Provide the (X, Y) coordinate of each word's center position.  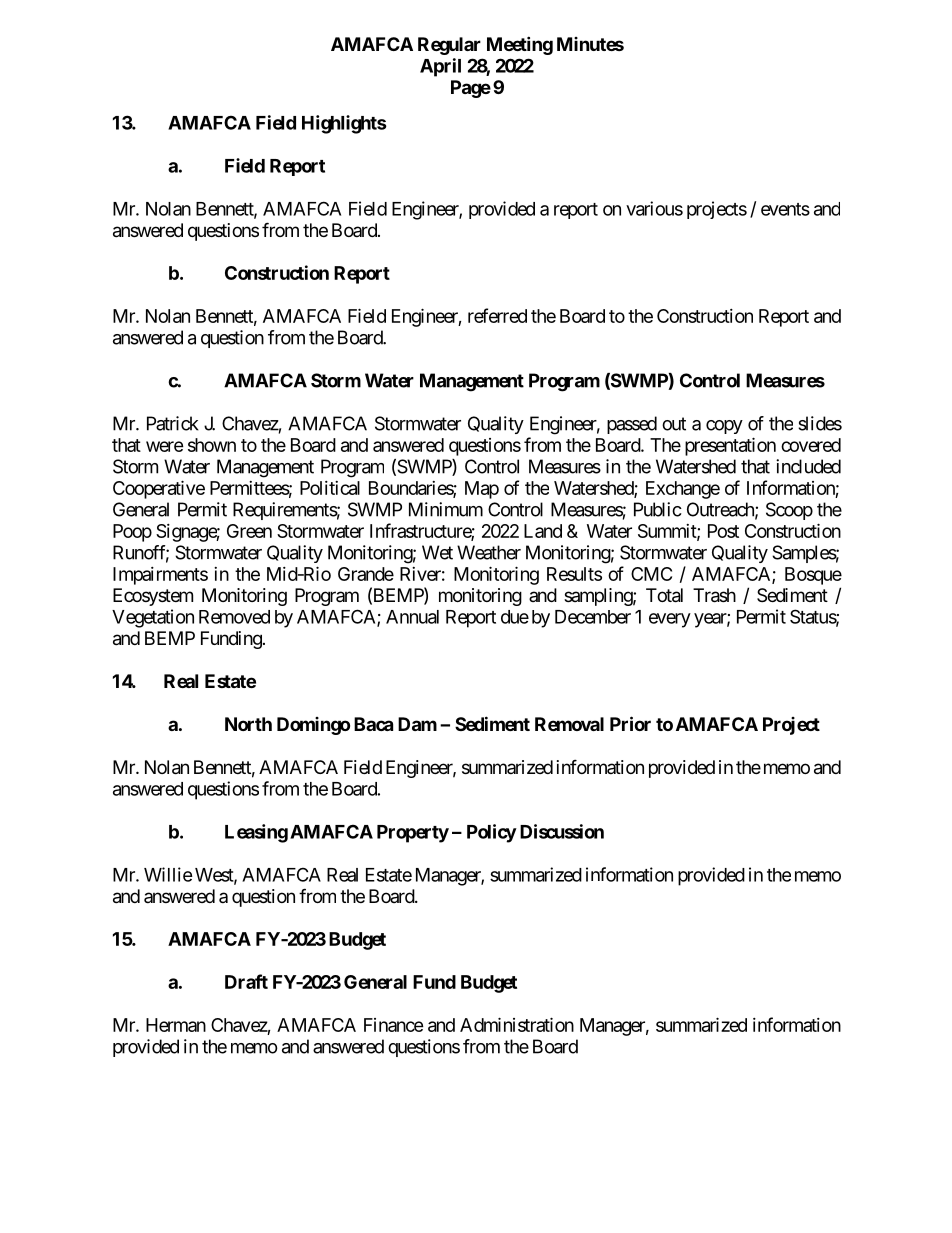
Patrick (173, 423)
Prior (630, 723)
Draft (246, 981)
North (248, 724)
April (440, 67)
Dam (417, 724)
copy (724, 427)
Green (249, 531)
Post (723, 531)
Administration (517, 1024)
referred (497, 315)
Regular (449, 46)
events (785, 209)
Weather (489, 552)
